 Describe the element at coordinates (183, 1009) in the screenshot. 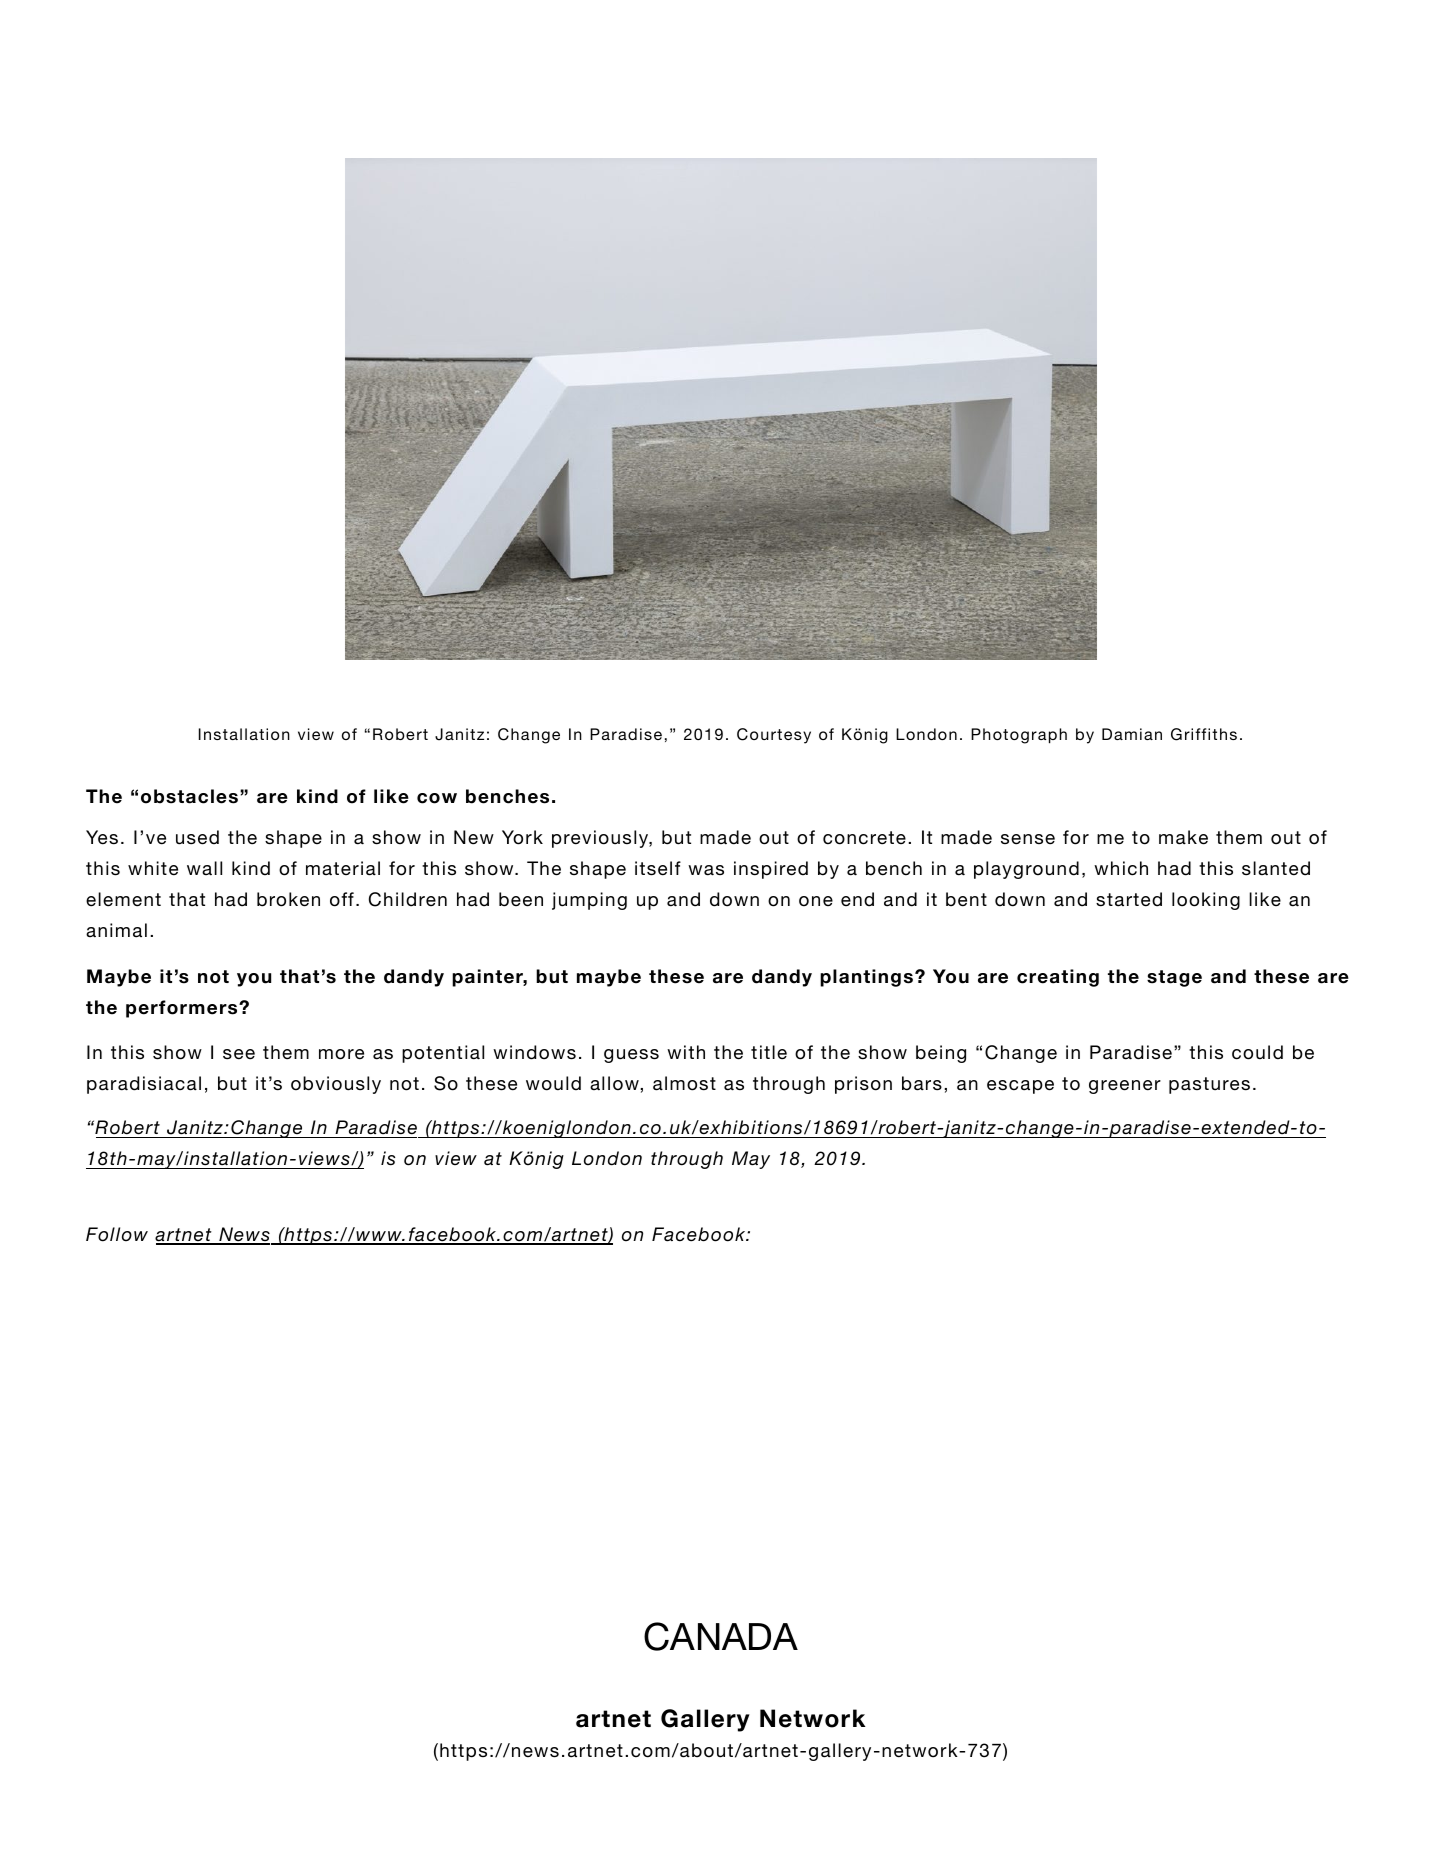

I see `performers` at that location.
